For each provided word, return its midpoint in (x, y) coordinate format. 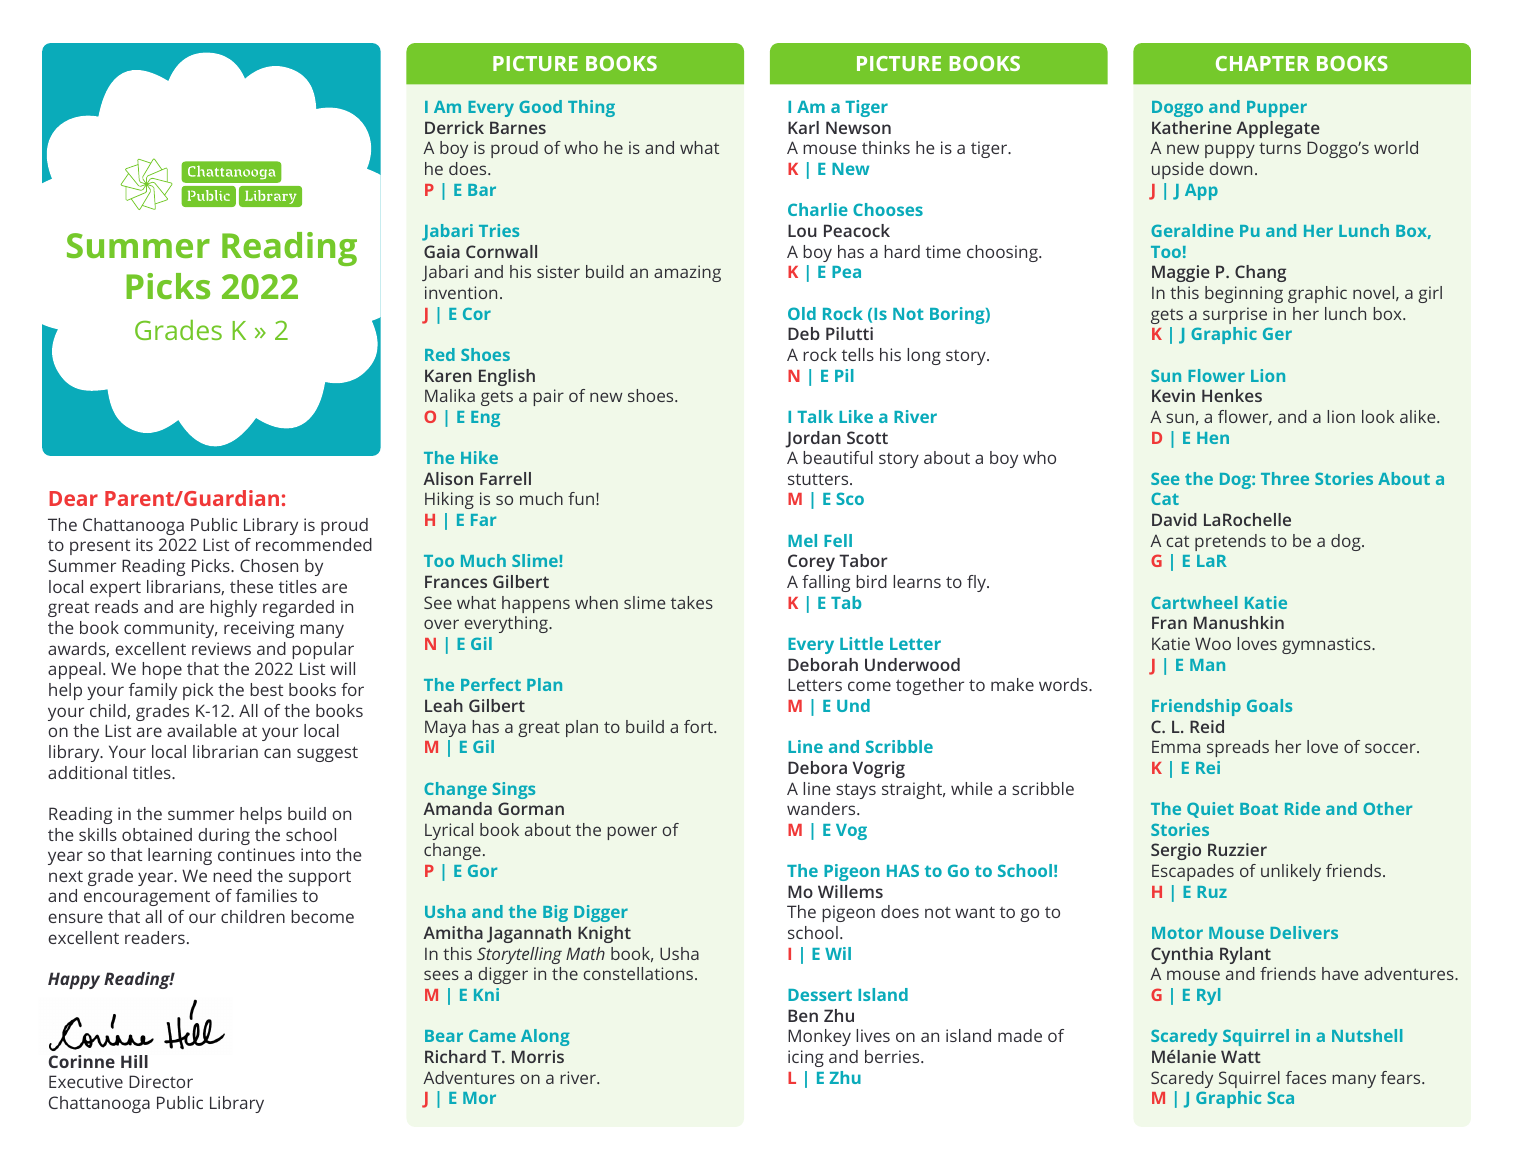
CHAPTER (1262, 63)
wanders (822, 808)
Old (802, 313)
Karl (803, 127)
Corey (811, 562)
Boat (1259, 809)
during (224, 836)
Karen (448, 375)
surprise (1235, 315)
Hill (134, 1061)
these (251, 586)
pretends (1230, 542)
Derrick (454, 127)
